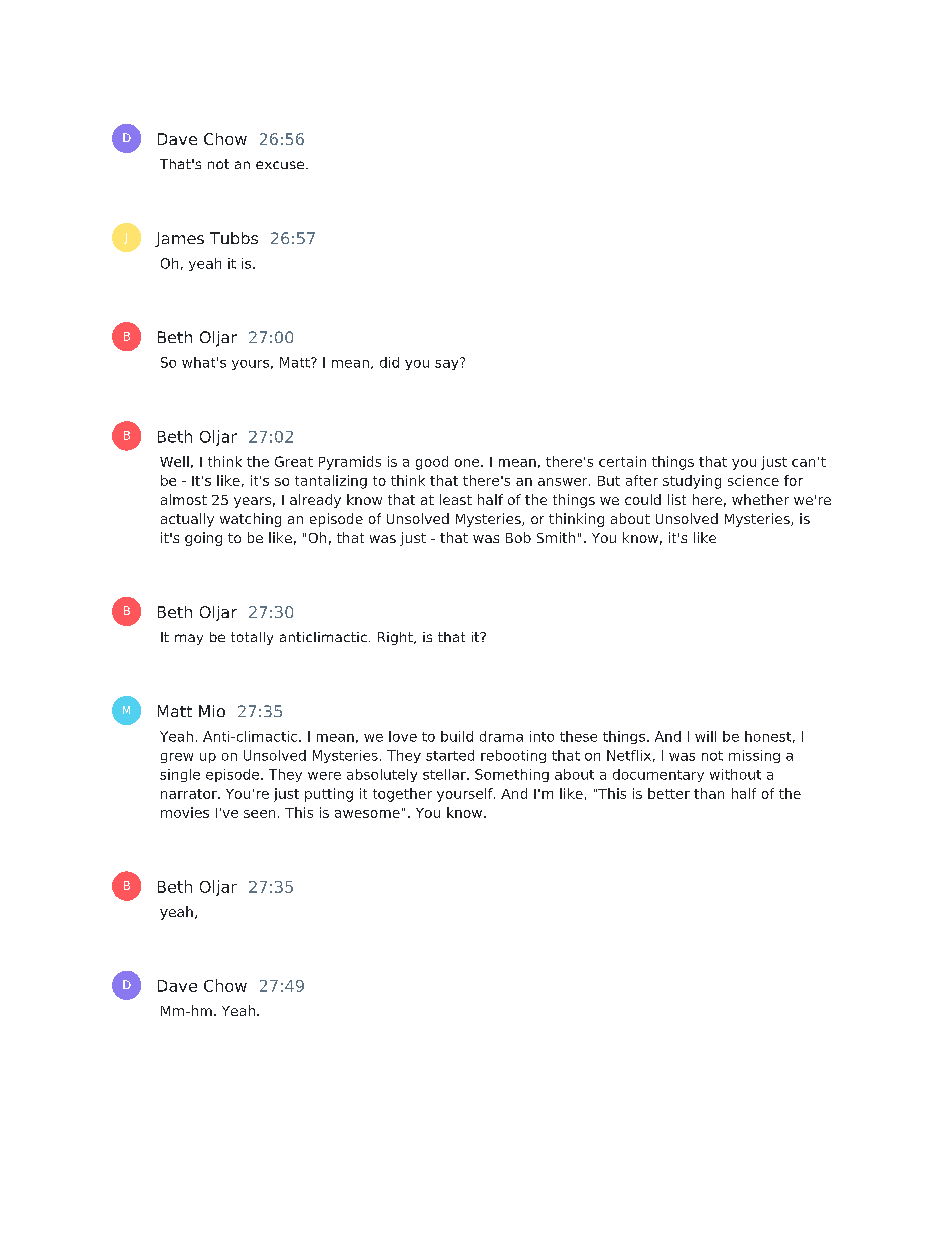 The height and width of the document is (1233, 952). I want to click on seen, so click(259, 814).
